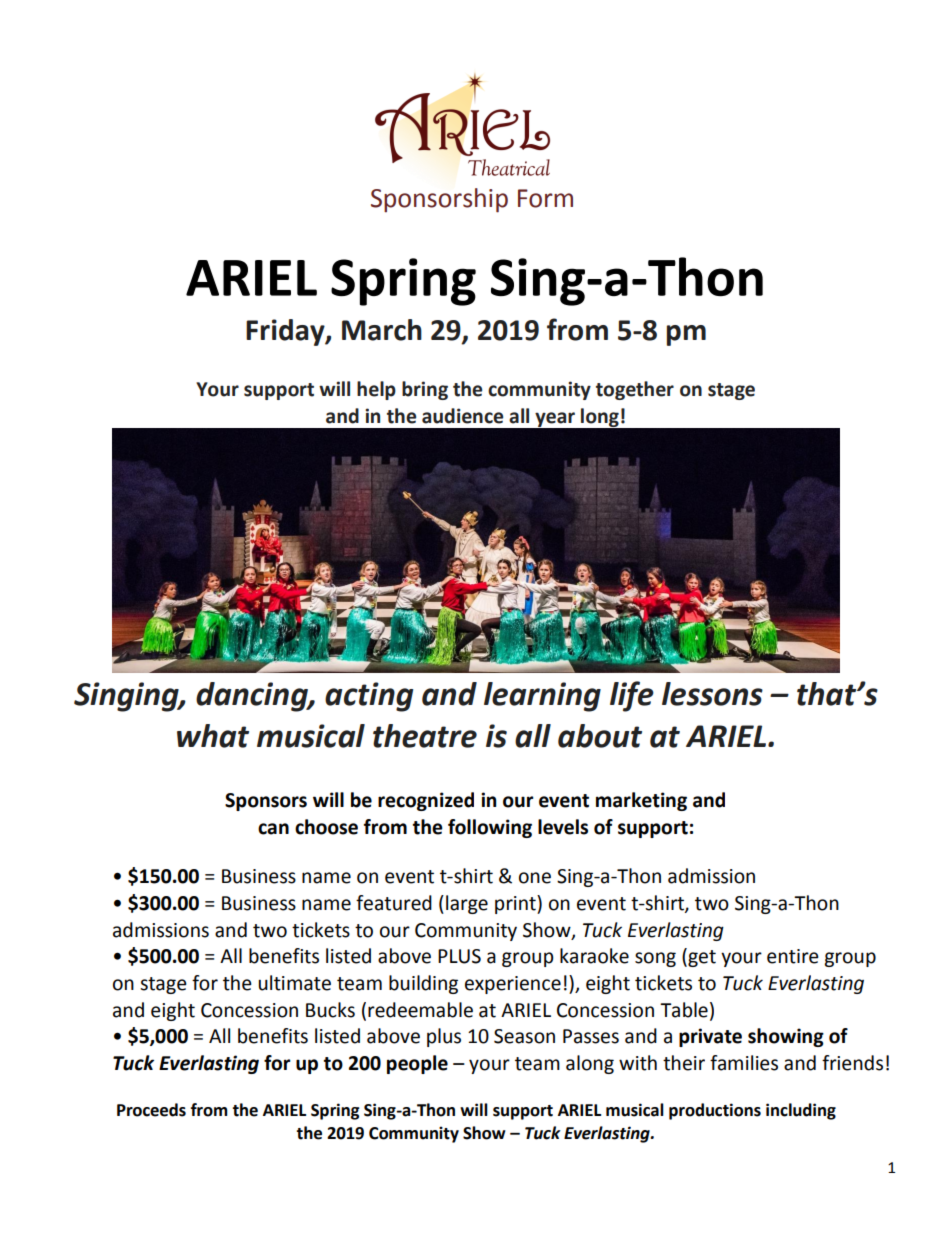  Describe the element at coordinates (151, 1110) in the screenshot. I see `Proceeds` at that location.
